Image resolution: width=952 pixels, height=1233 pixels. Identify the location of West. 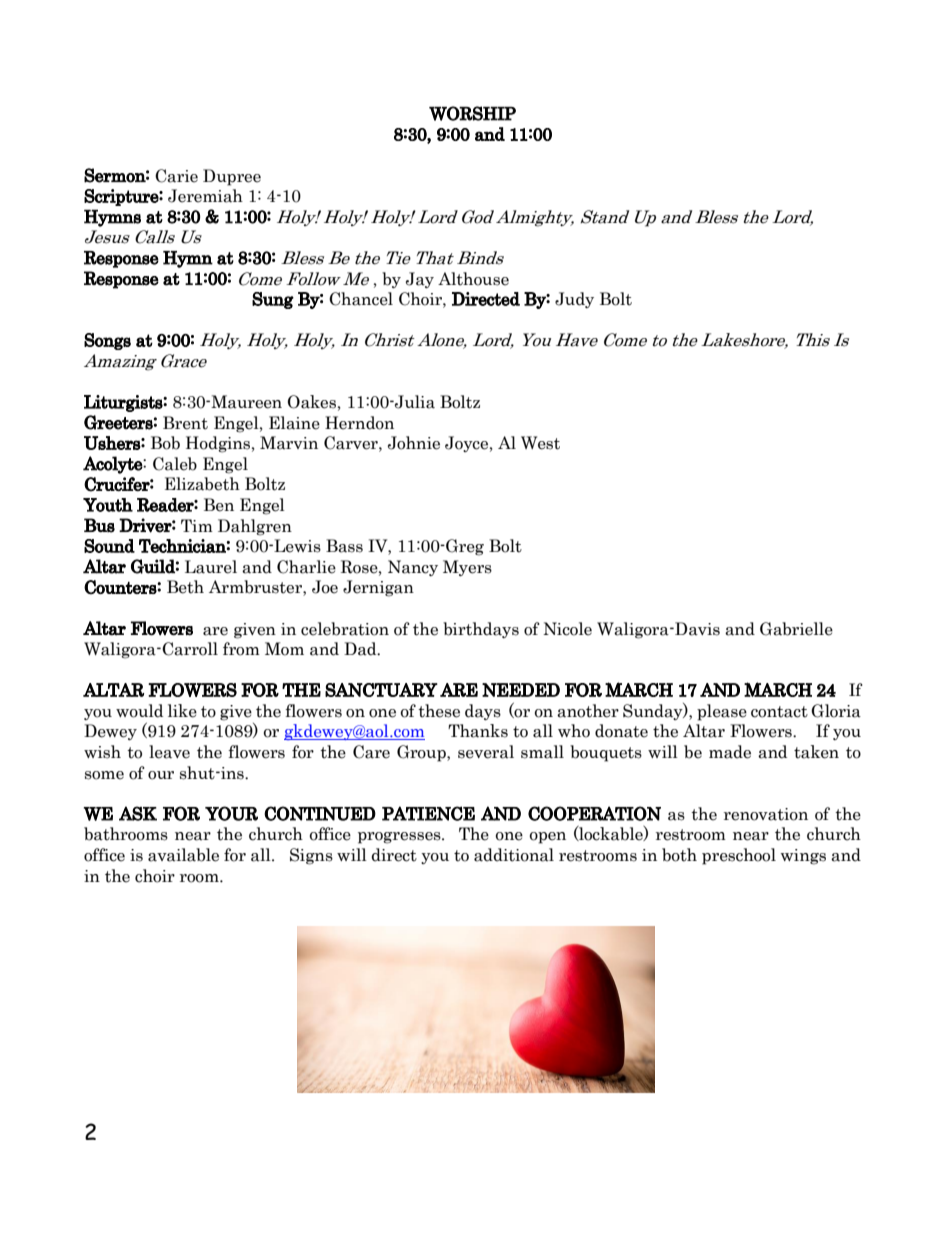
(540, 443).
